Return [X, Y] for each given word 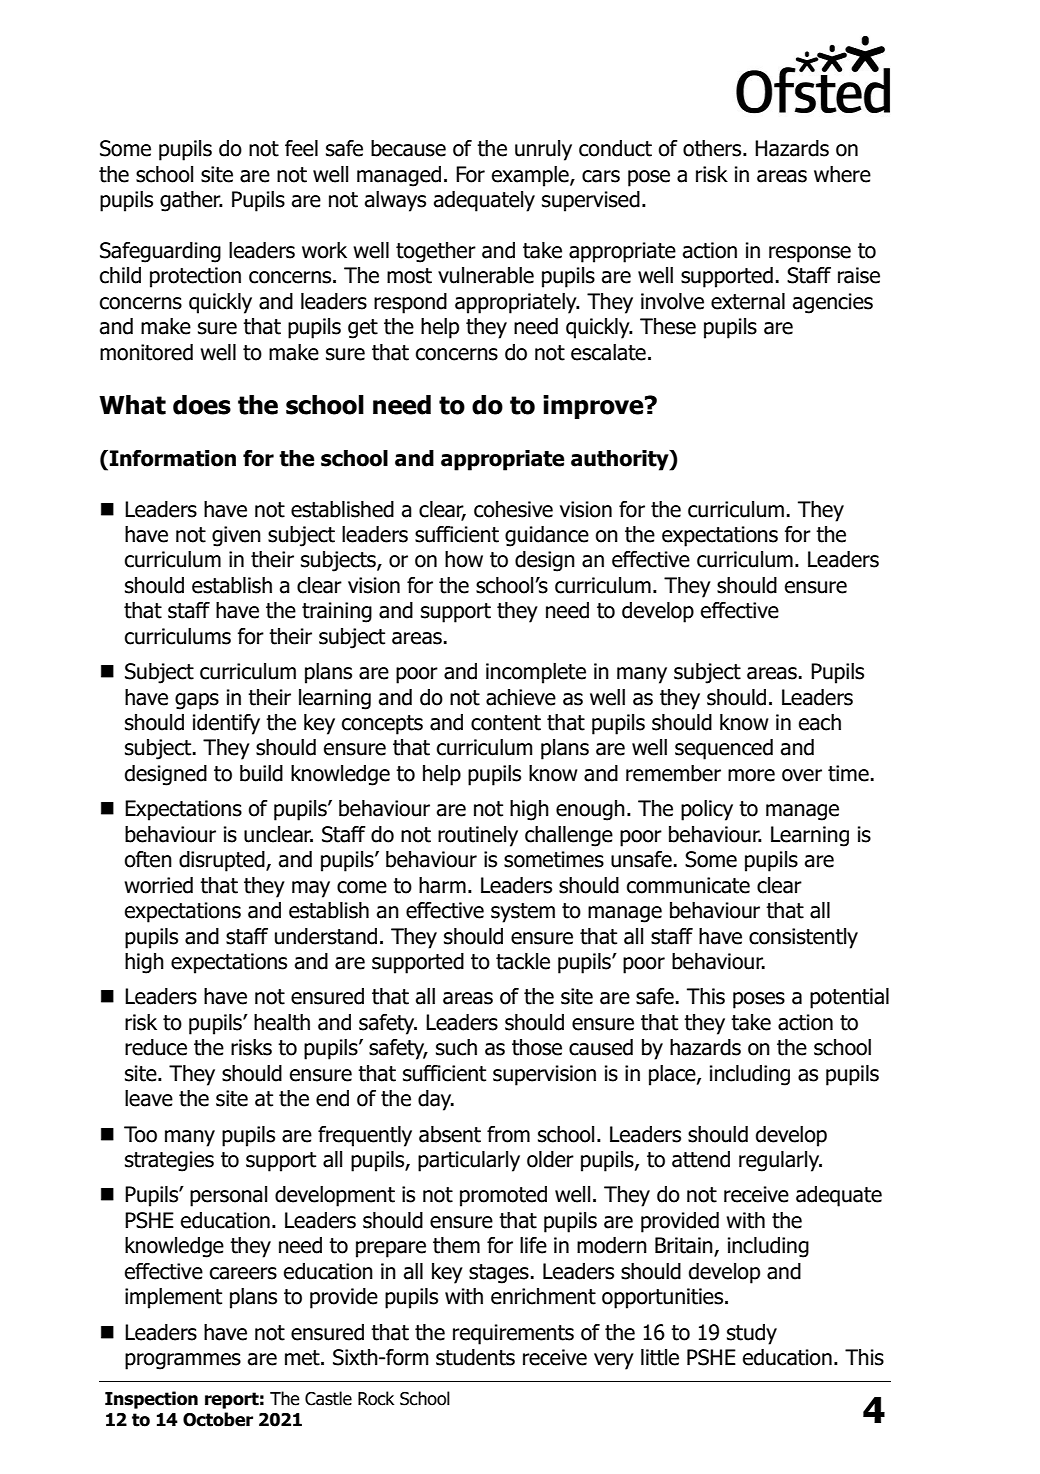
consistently [803, 938]
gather [191, 201]
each [820, 722]
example [531, 176]
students [475, 1357]
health [282, 1022]
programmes [183, 1361]
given [236, 536]
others [713, 148]
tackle [523, 961]
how [464, 559]
